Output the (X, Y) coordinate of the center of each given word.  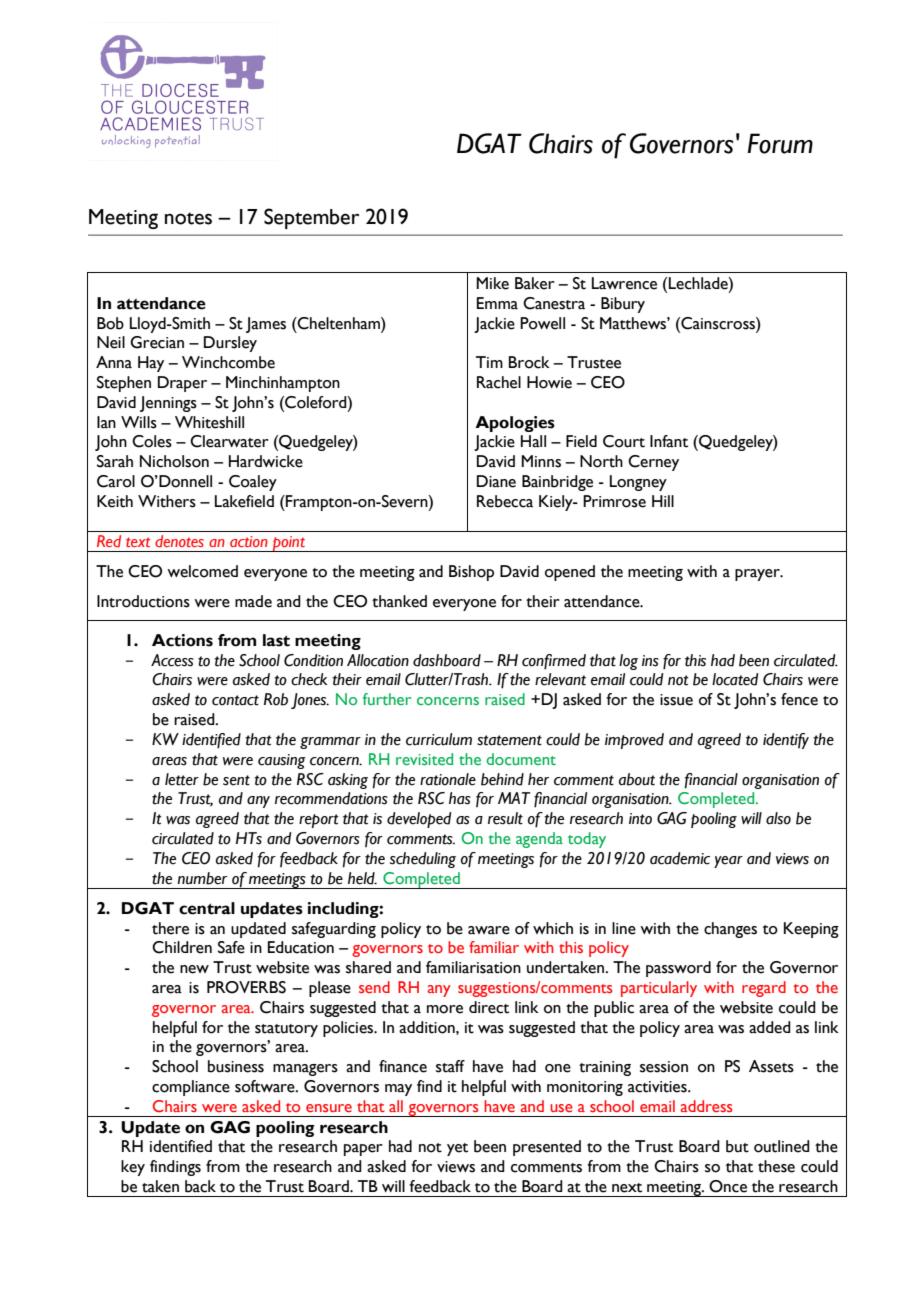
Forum (780, 143)
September (311, 218)
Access (172, 660)
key (133, 1168)
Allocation (378, 660)
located (735, 679)
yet (457, 1149)
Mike (492, 283)
